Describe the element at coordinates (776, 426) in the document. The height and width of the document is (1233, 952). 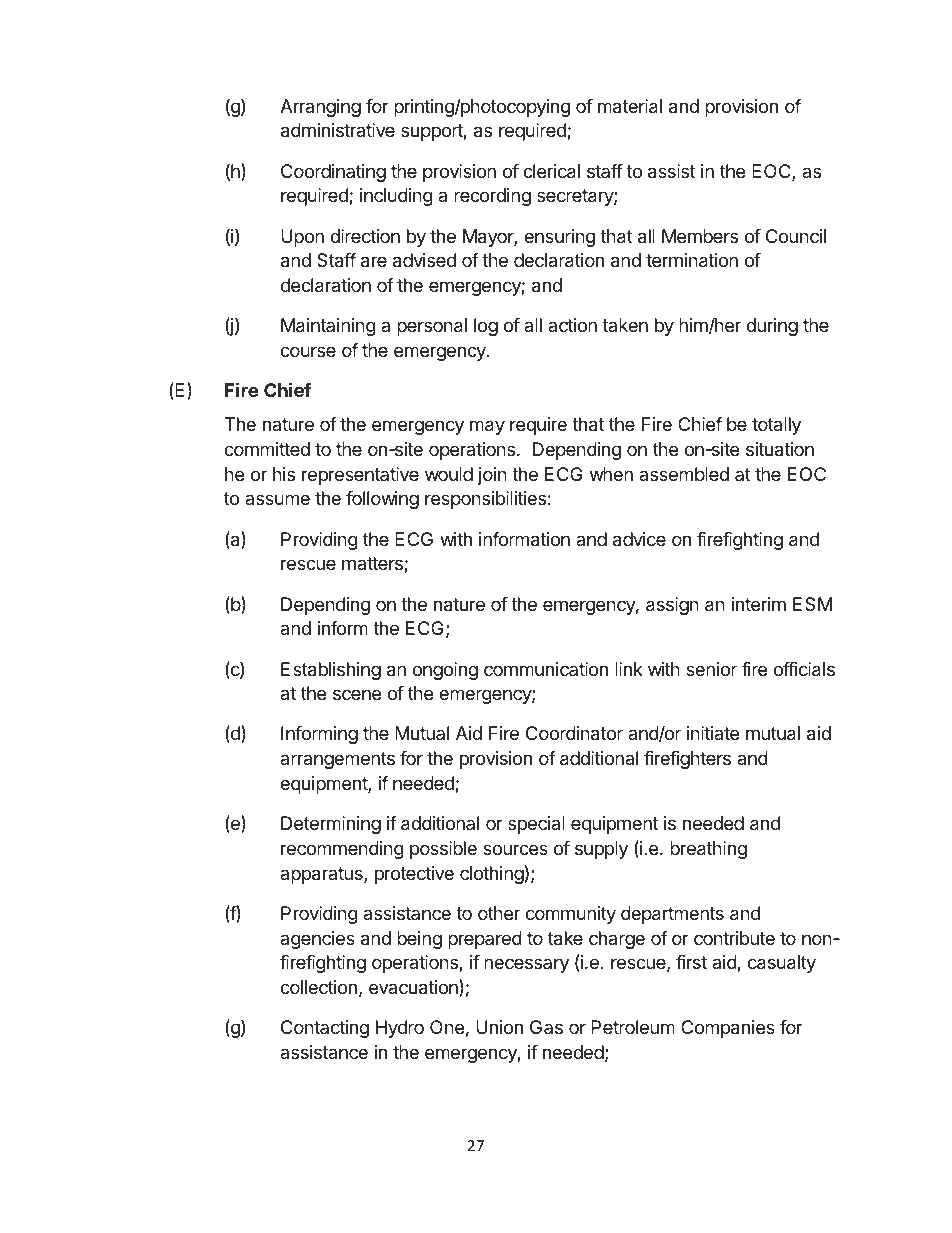
I see `totally` at that location.
